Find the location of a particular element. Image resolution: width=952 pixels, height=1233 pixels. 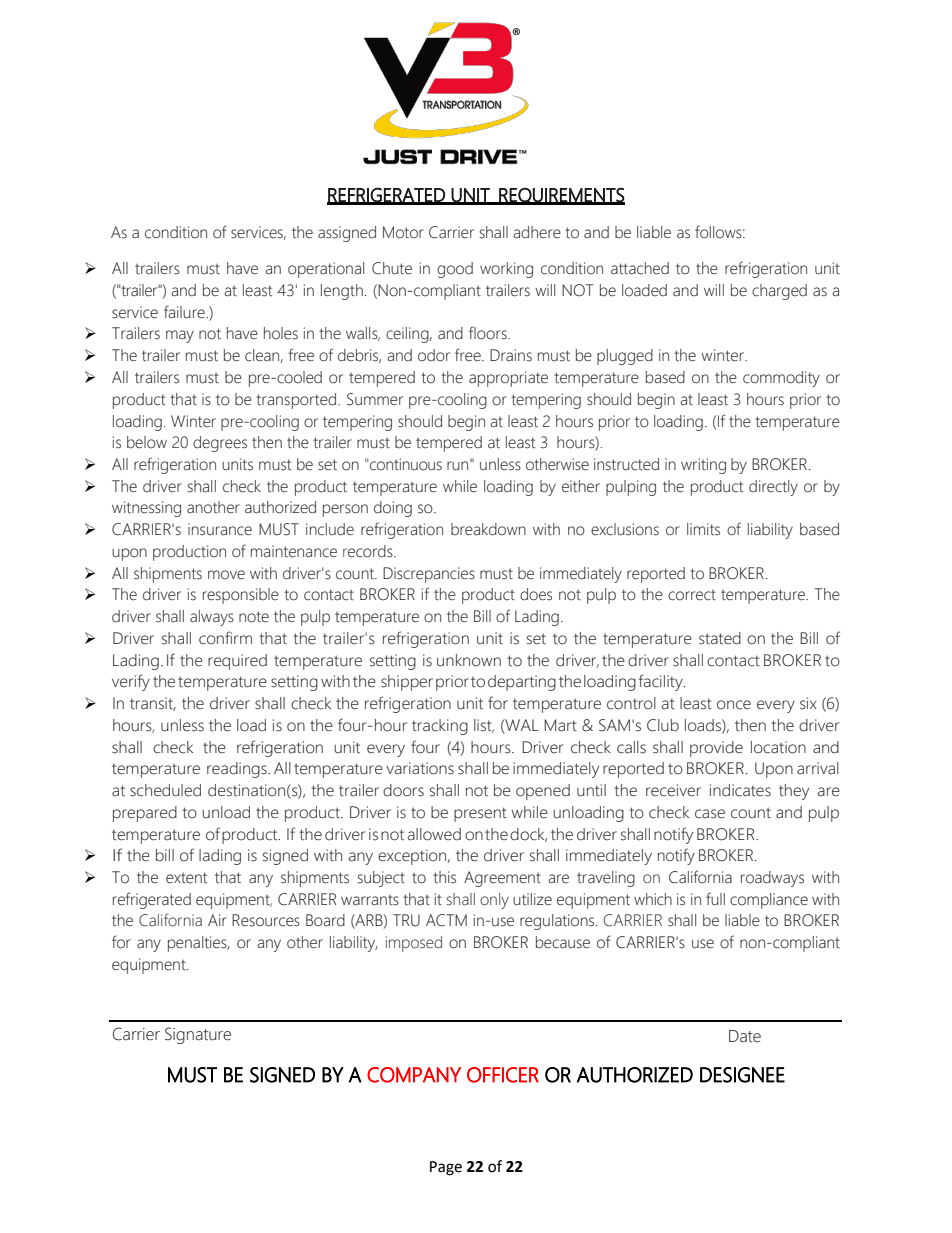

extent is located at coordinates (186, 878).
